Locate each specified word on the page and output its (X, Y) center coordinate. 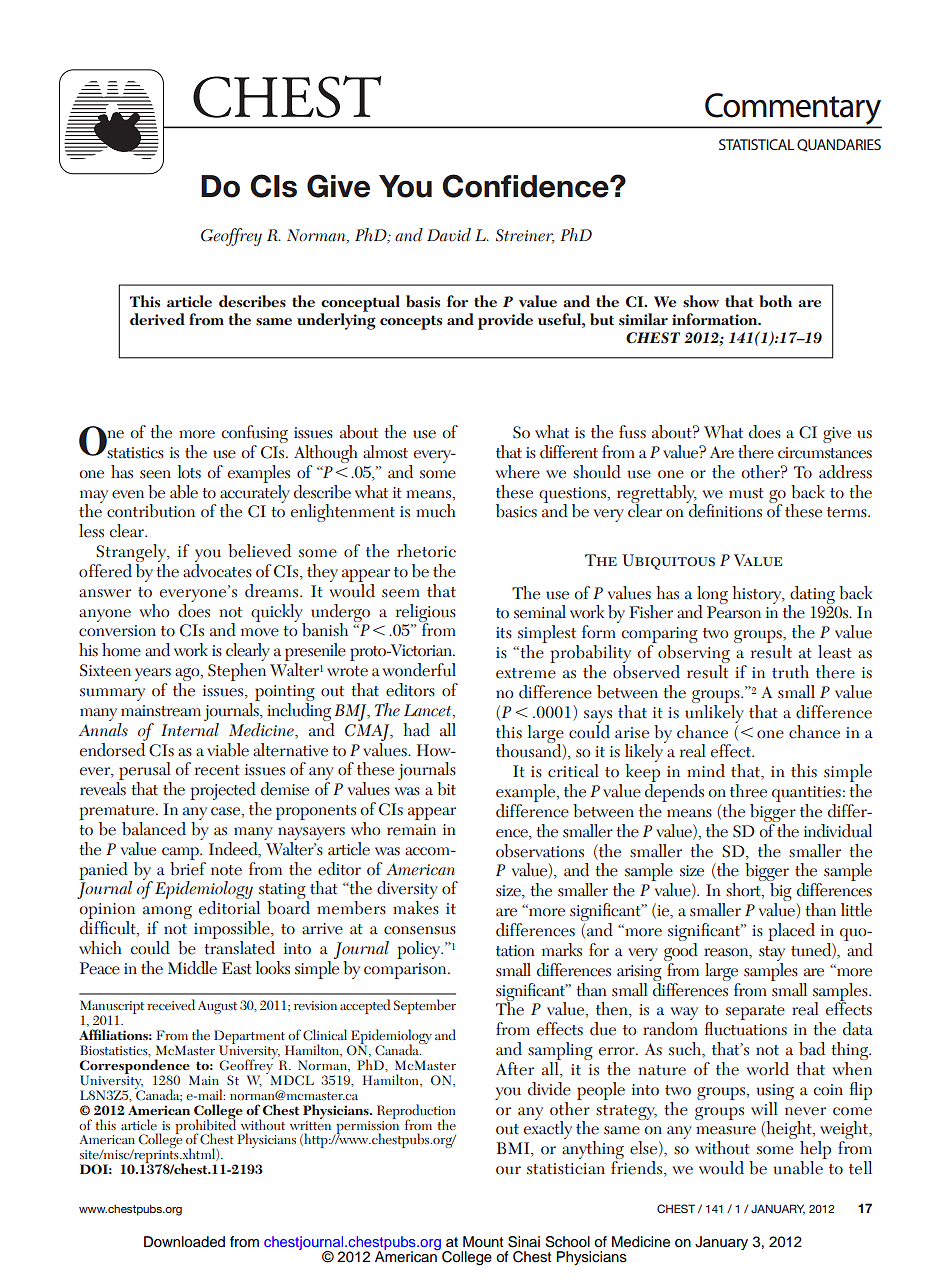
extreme (526, 673)
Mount (483, 1242)
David (449, 235)
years (153, 676)
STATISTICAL (756, 144)
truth (790, 672)
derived (157, 319)
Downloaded (184, 1242)
